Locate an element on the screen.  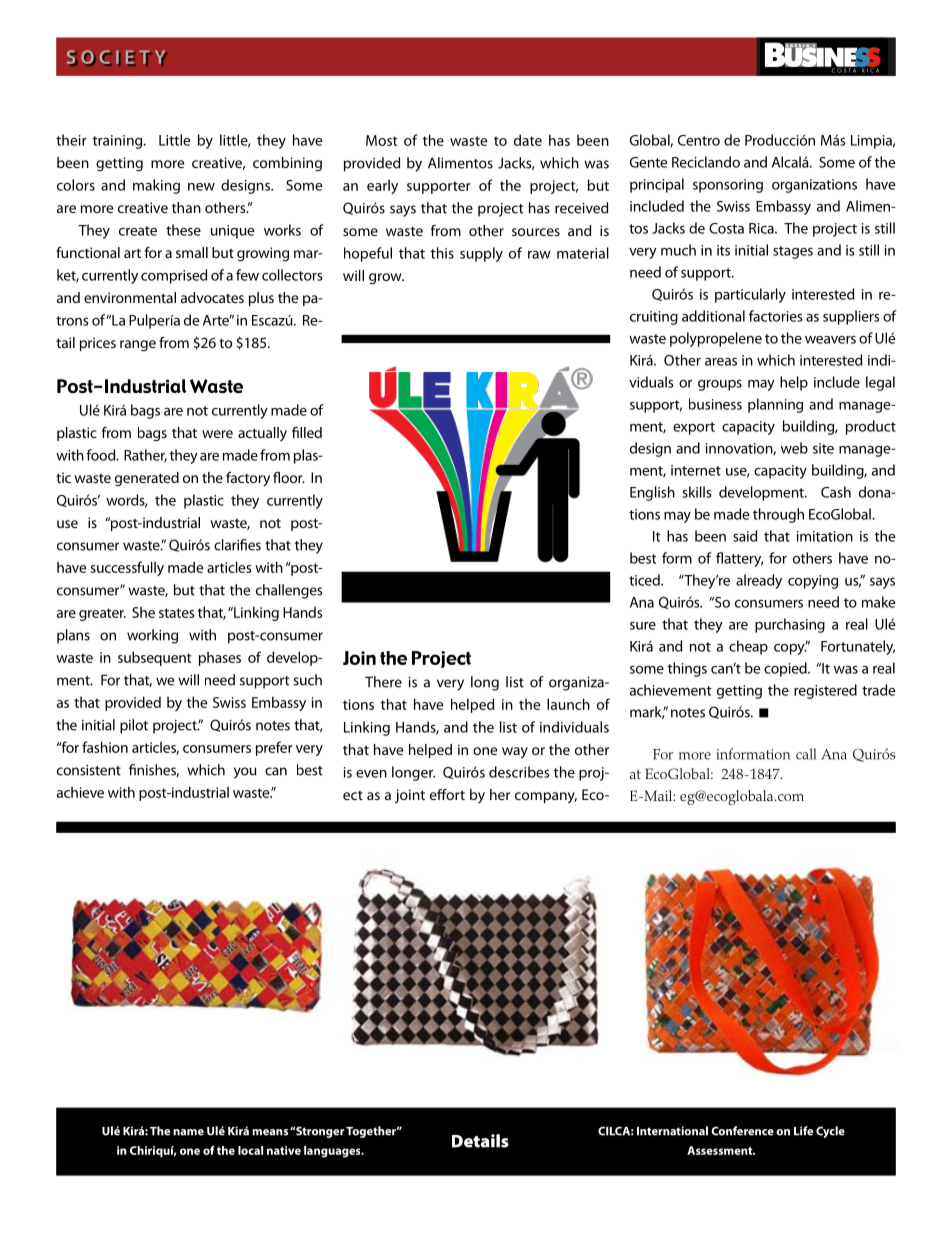
Society is located at coordinates (117, 58).
